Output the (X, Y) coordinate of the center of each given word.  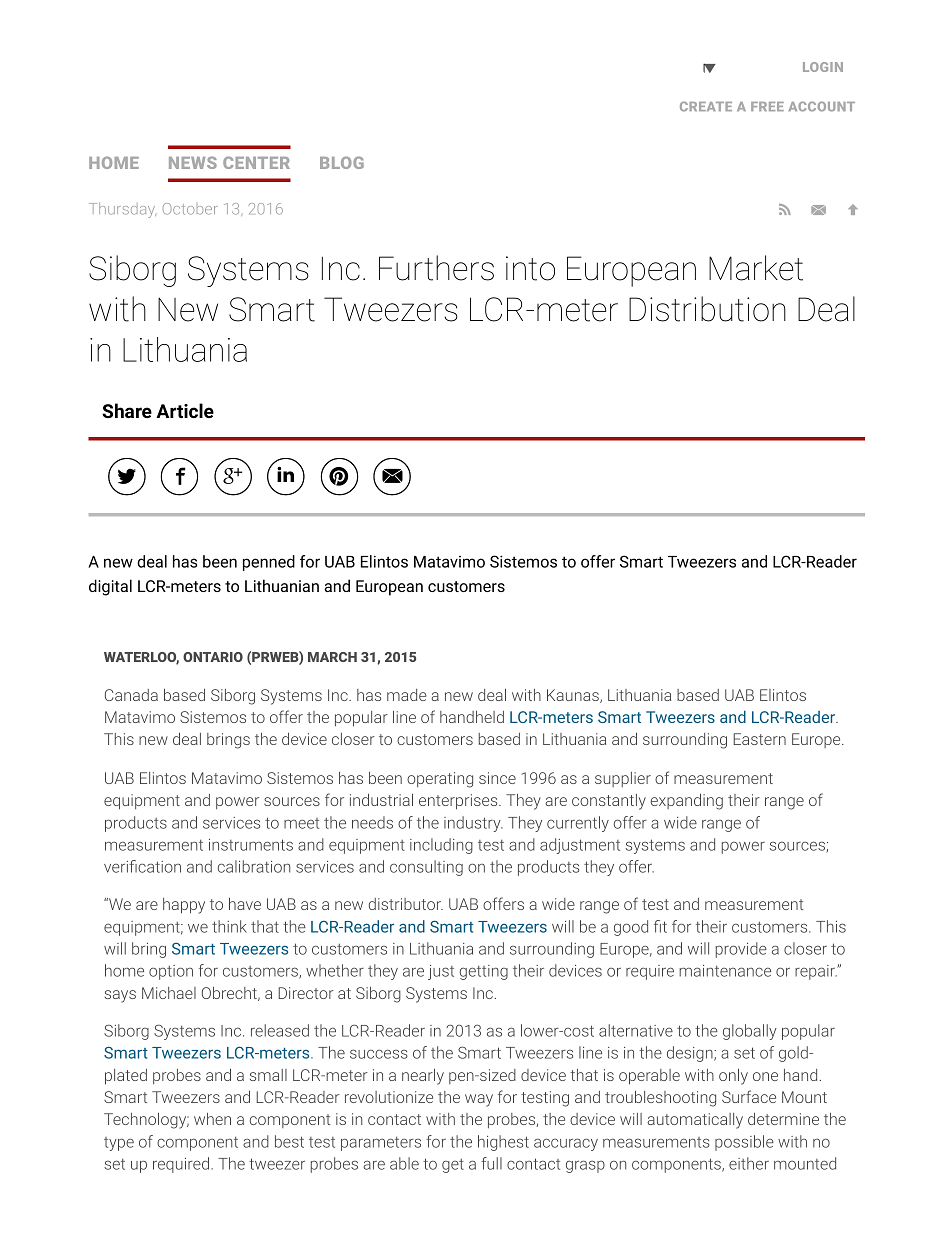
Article (185, 410)
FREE (767, 106)
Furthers (436, 268)
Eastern (759, 739)
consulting (426, 868)
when (212, 1119)
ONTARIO (213, 657)
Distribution (707, 309)
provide (741, 950)
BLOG (342, 162)
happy (184, 906)
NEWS (193, 162)
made (407, 695)
